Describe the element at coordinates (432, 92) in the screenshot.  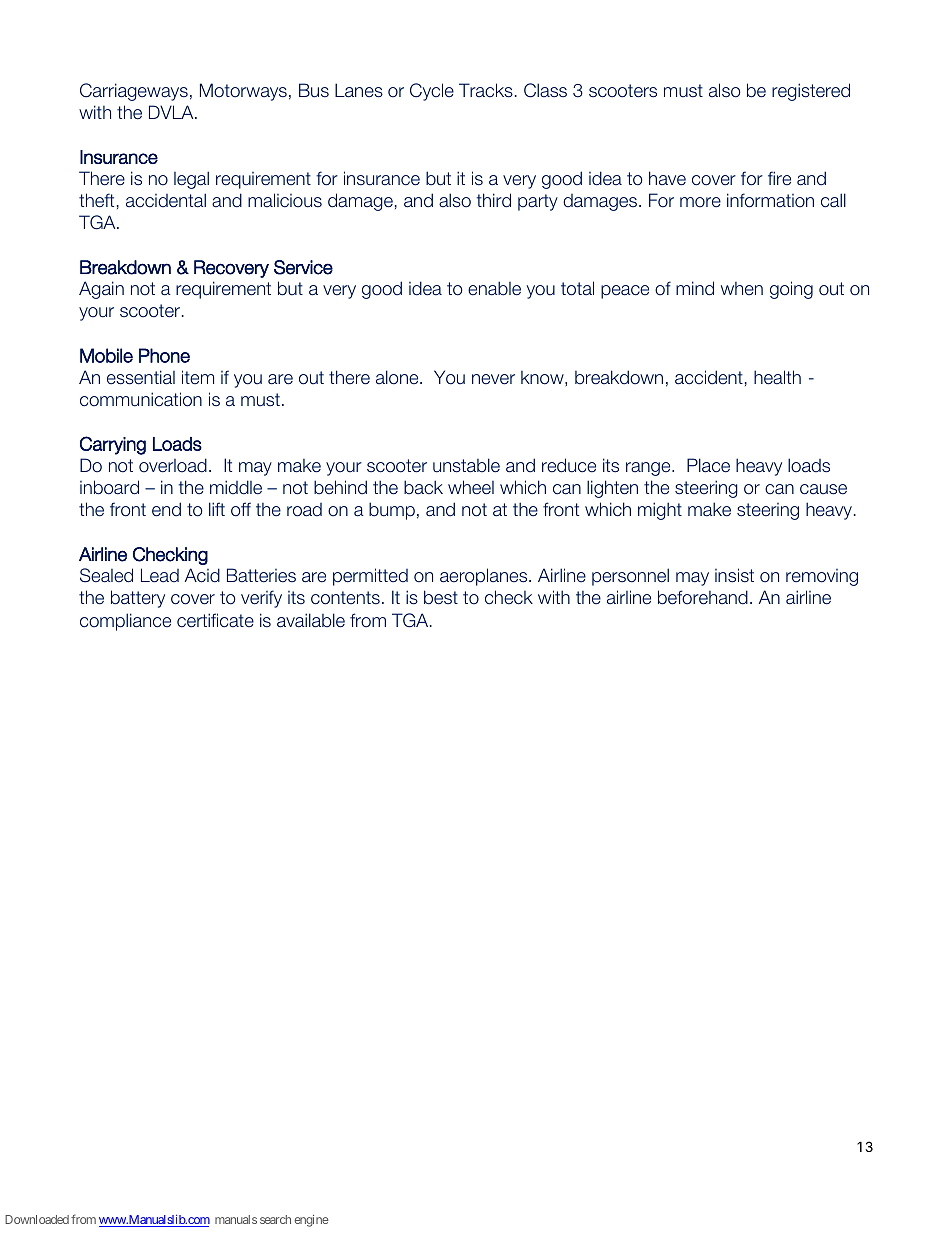
I see `Cycle` at that location.
